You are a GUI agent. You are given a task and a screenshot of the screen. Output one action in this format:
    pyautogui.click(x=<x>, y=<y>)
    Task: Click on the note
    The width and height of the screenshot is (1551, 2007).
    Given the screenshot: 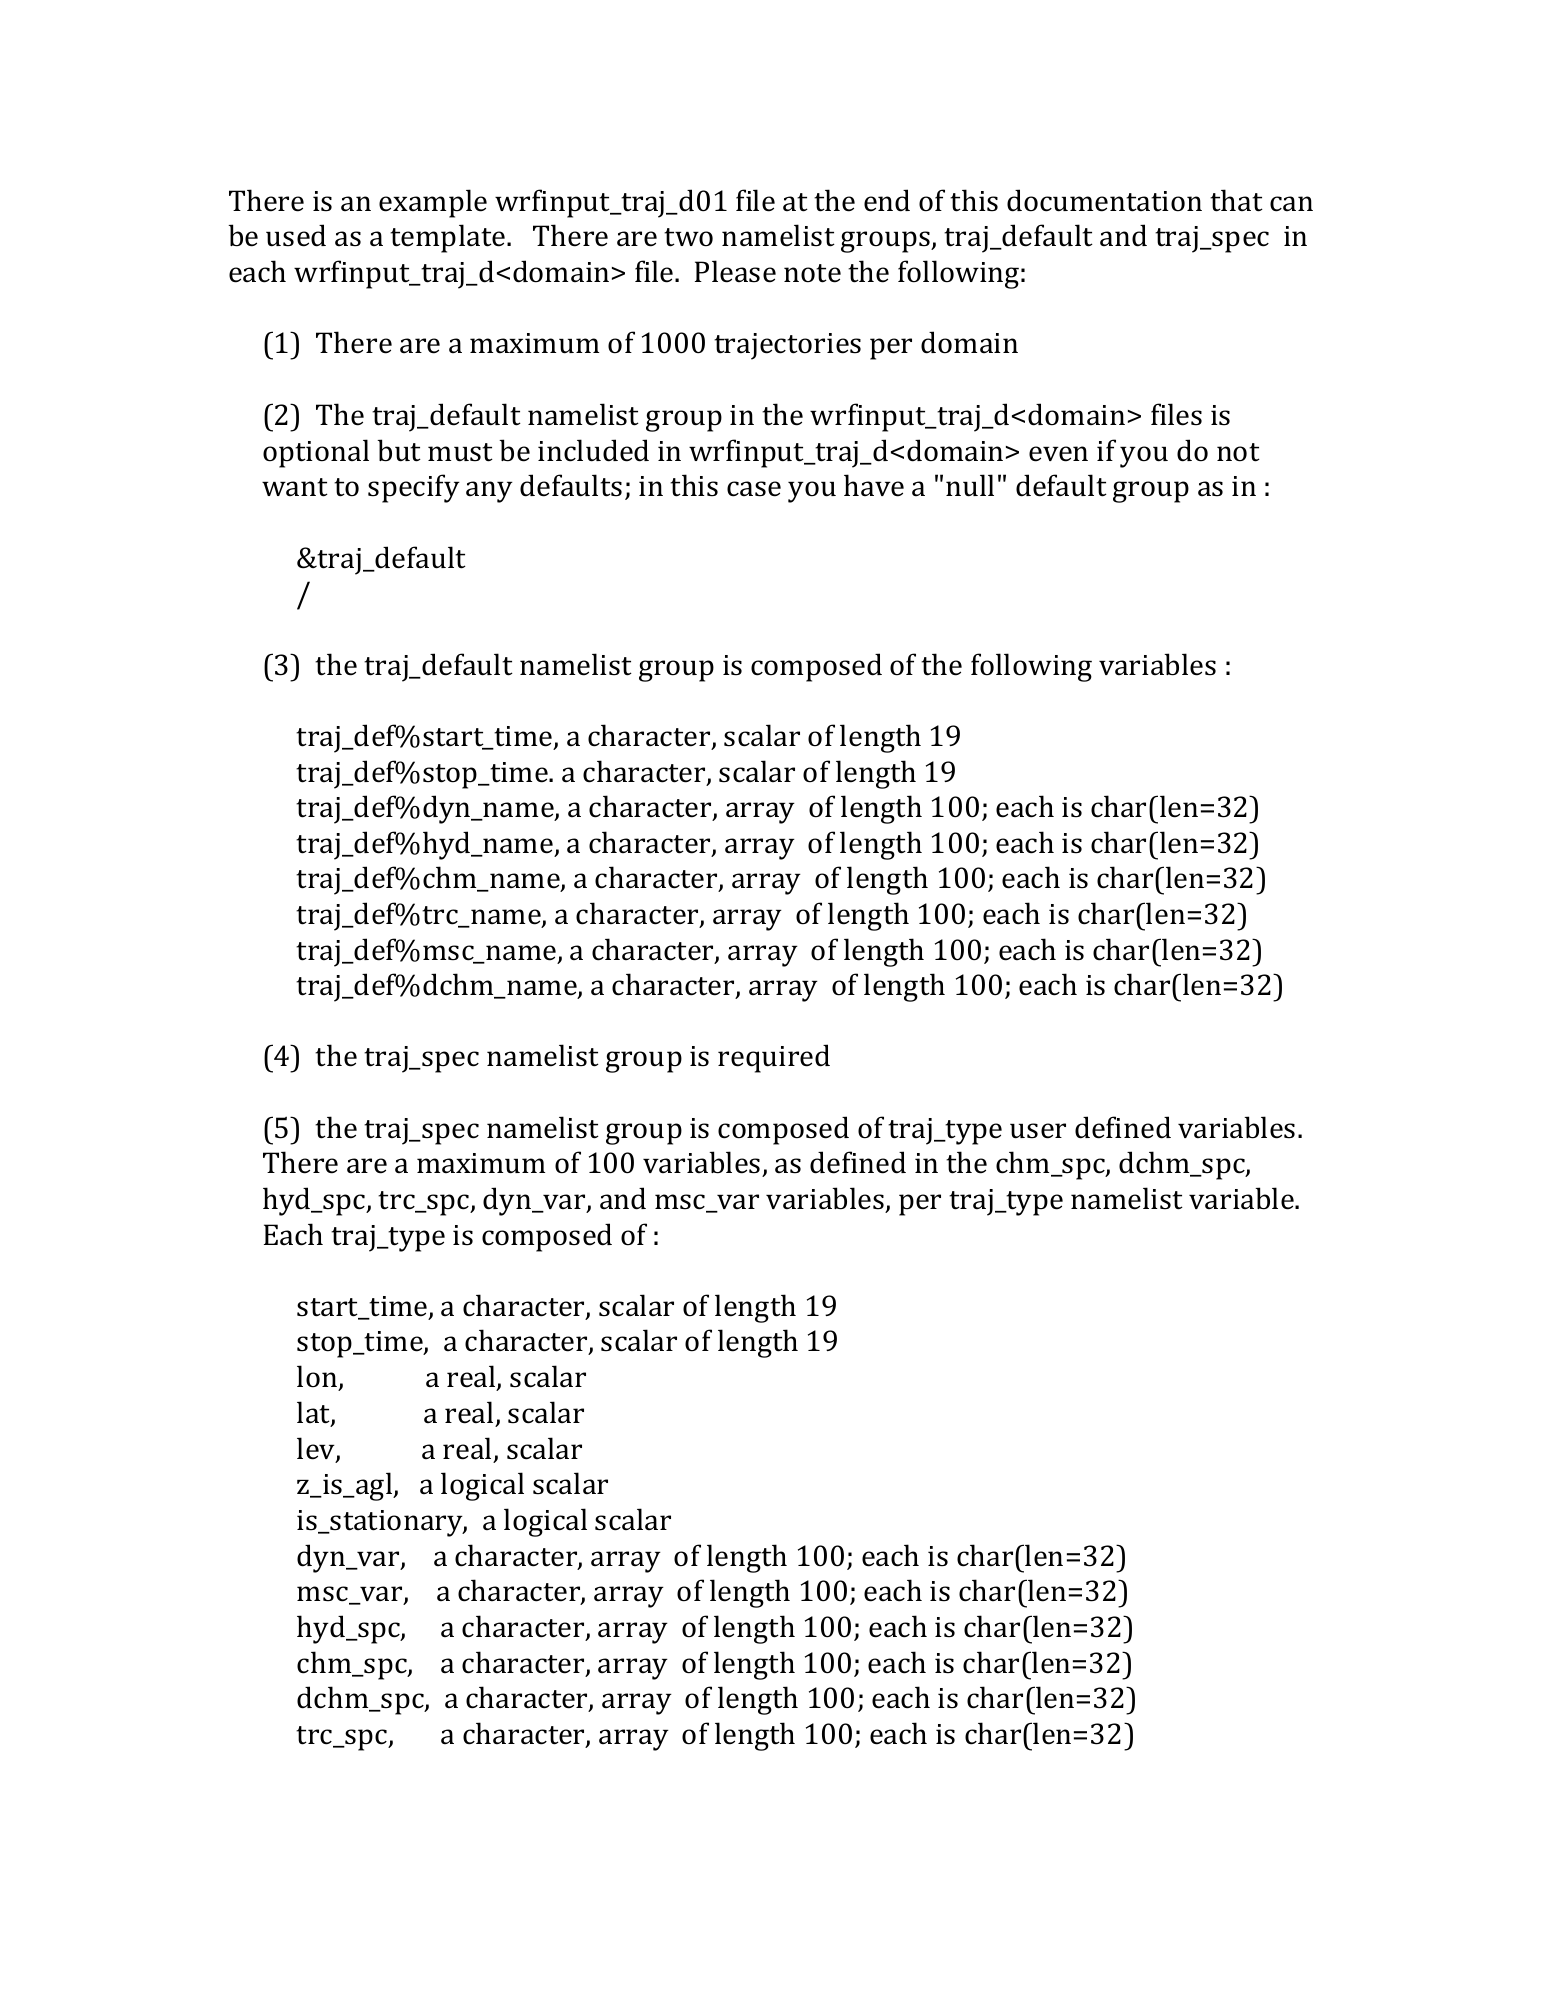 What is the action you would take?
    pyautogui.click(x=812, y=273)
